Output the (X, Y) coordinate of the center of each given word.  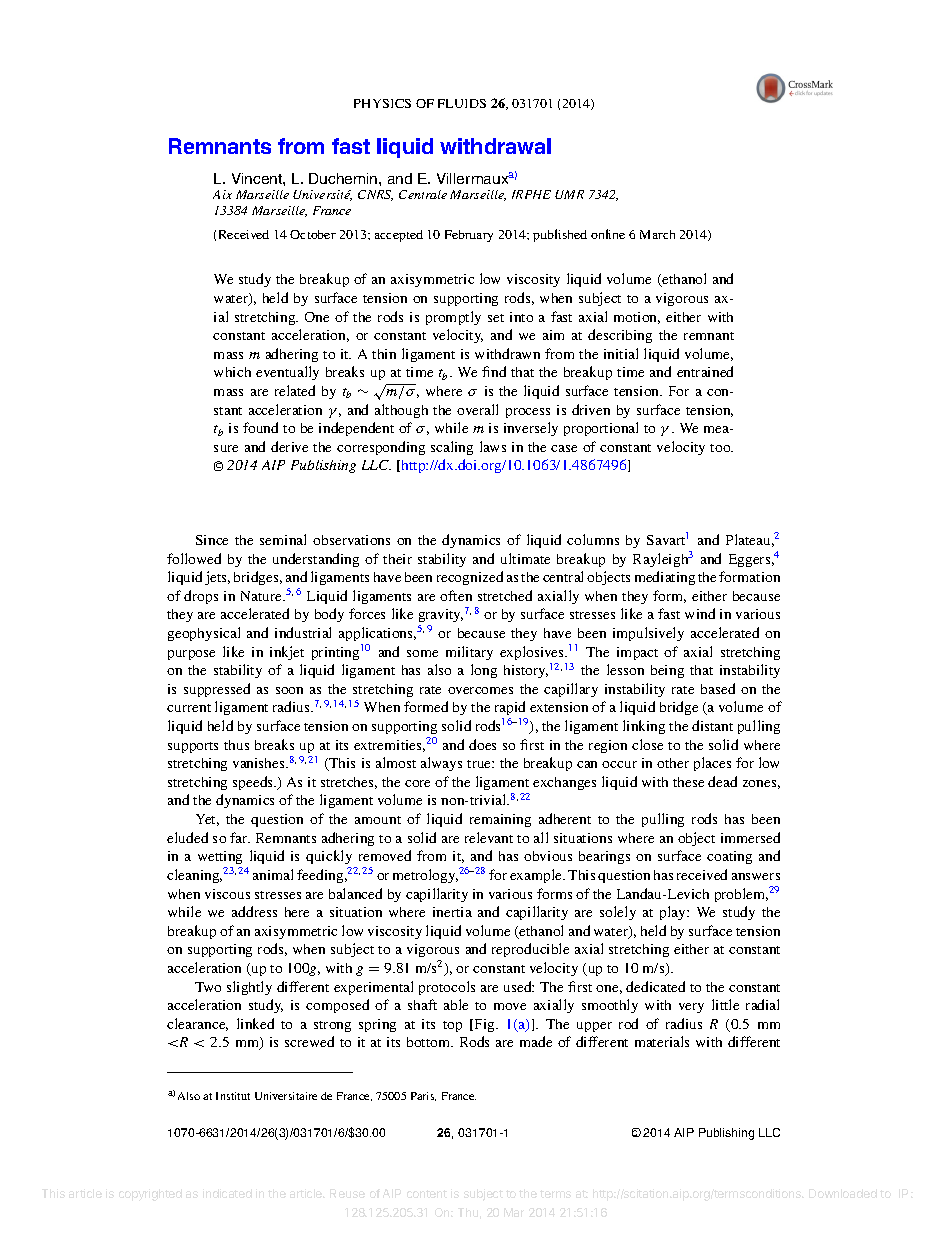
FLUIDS (462, 103)
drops (201, 597)
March (657, 234)
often (456, 595)
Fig (484, 1025)
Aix (222, 194)
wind (700, 613)
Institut (233, 1096)
